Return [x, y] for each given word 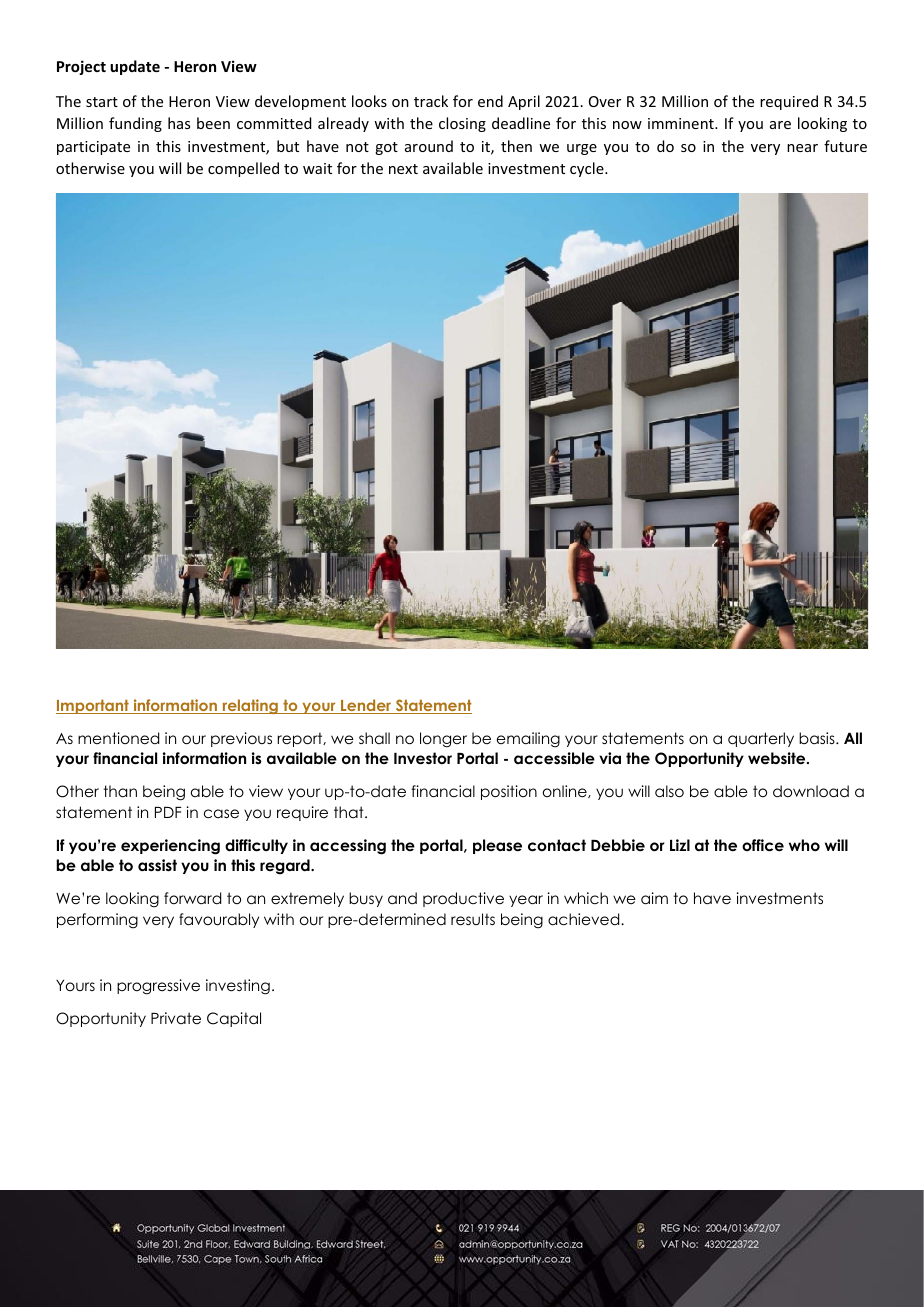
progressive [158, 987]
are [780, 125]
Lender [366, 706]
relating [250, 706]
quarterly [761, 739]
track [431, 101]
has [179, 123]
